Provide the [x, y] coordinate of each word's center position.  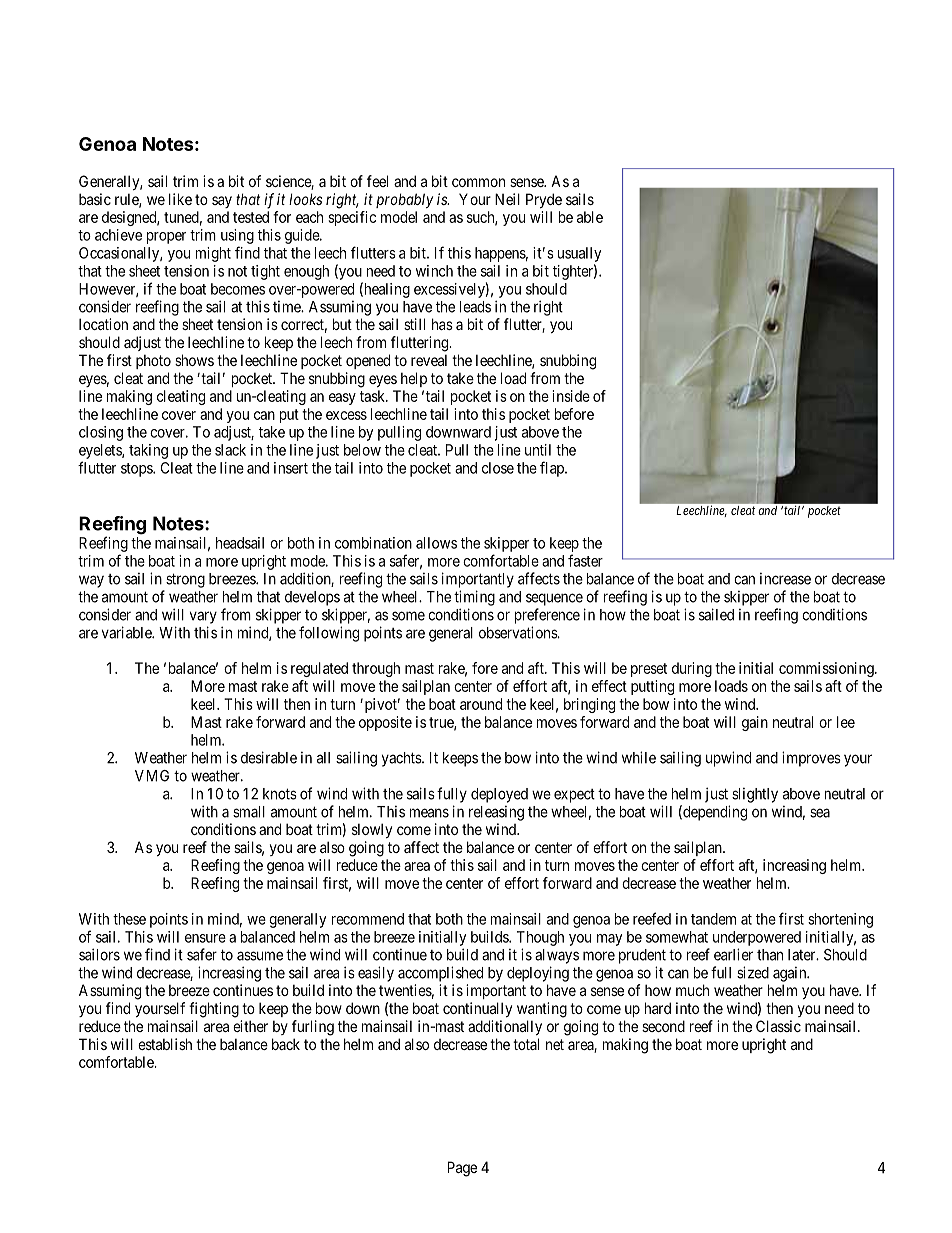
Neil [507, 199]
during [692, 669]
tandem [713, 919]
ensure [205, 938]
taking [148, 451]
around [481, 704]
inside [571, 396]
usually [580, 254]
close [498, 468]
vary [203, 617]
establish [165, 1044]
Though [540, 938]
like [180, 199]
